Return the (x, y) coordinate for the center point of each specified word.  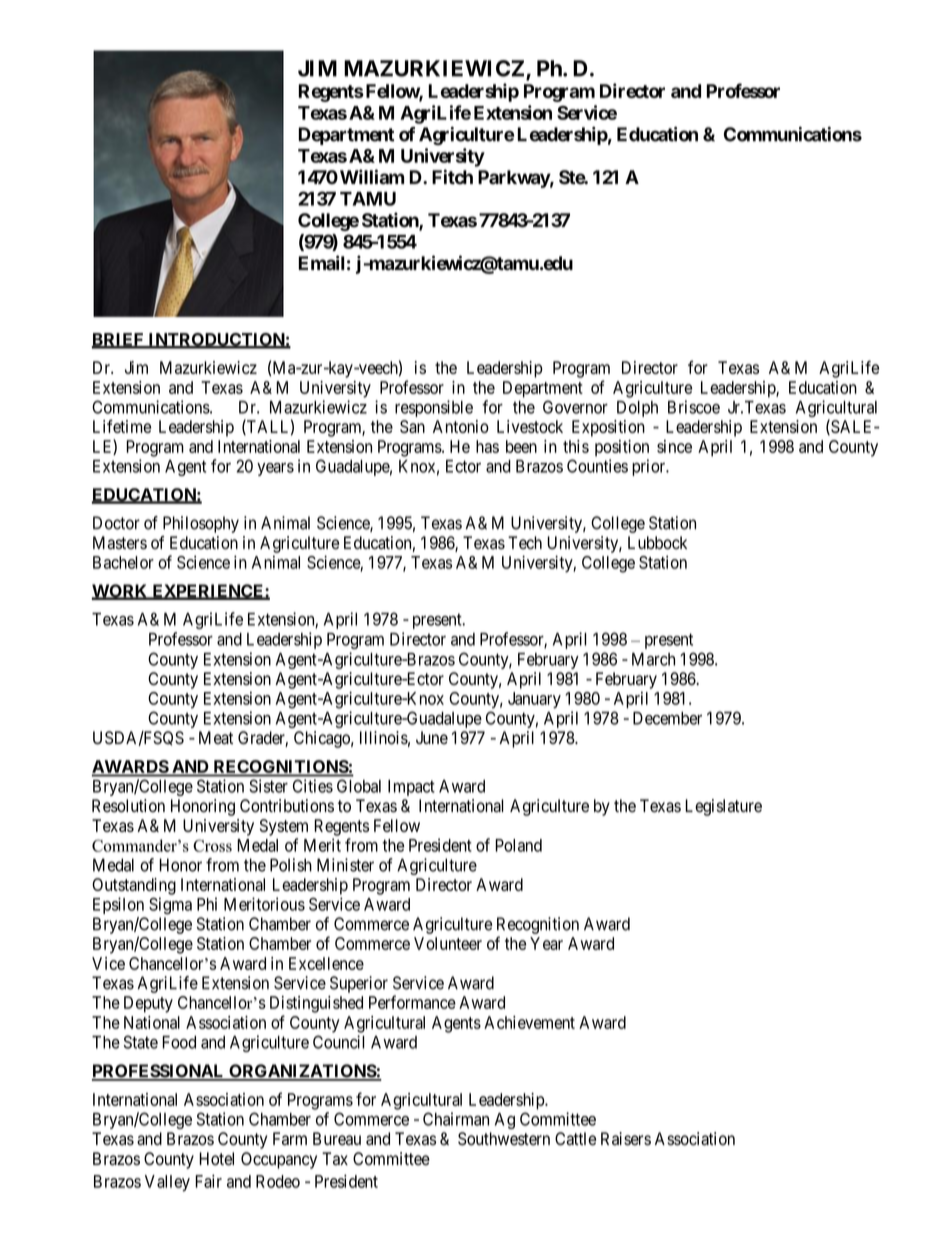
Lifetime (122, 426)
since (674, 446)
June (432, 737)
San (412, 426)
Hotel (216, 1159)
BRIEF (119, 340)
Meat (216, 738)
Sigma (170, 906)
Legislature (723, 807)
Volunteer (448, 943)
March (653, 659)
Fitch (452, 177)
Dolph (637, 409)
